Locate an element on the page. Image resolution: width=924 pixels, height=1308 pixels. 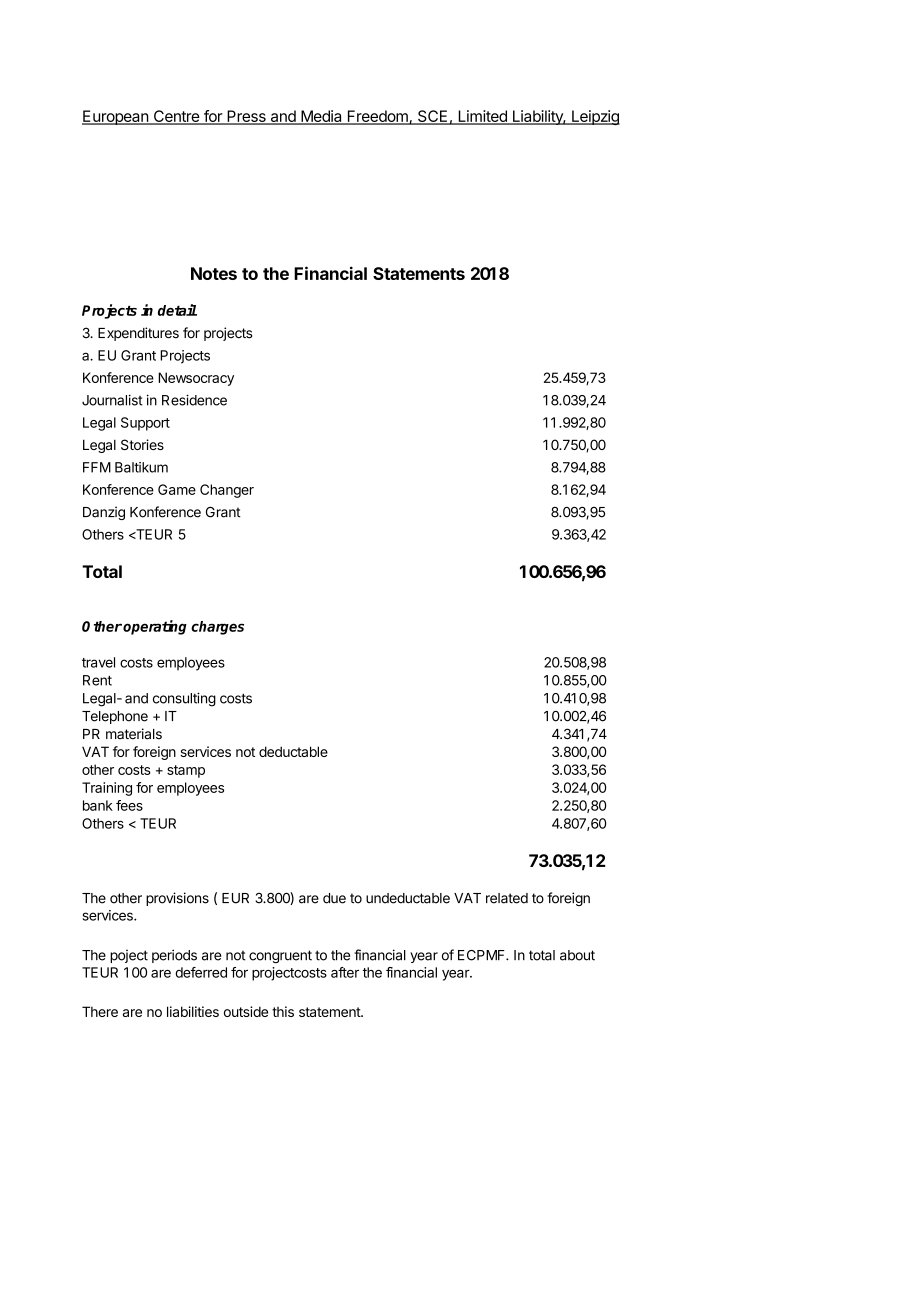
Residence is located at coordinates (194, 400).
